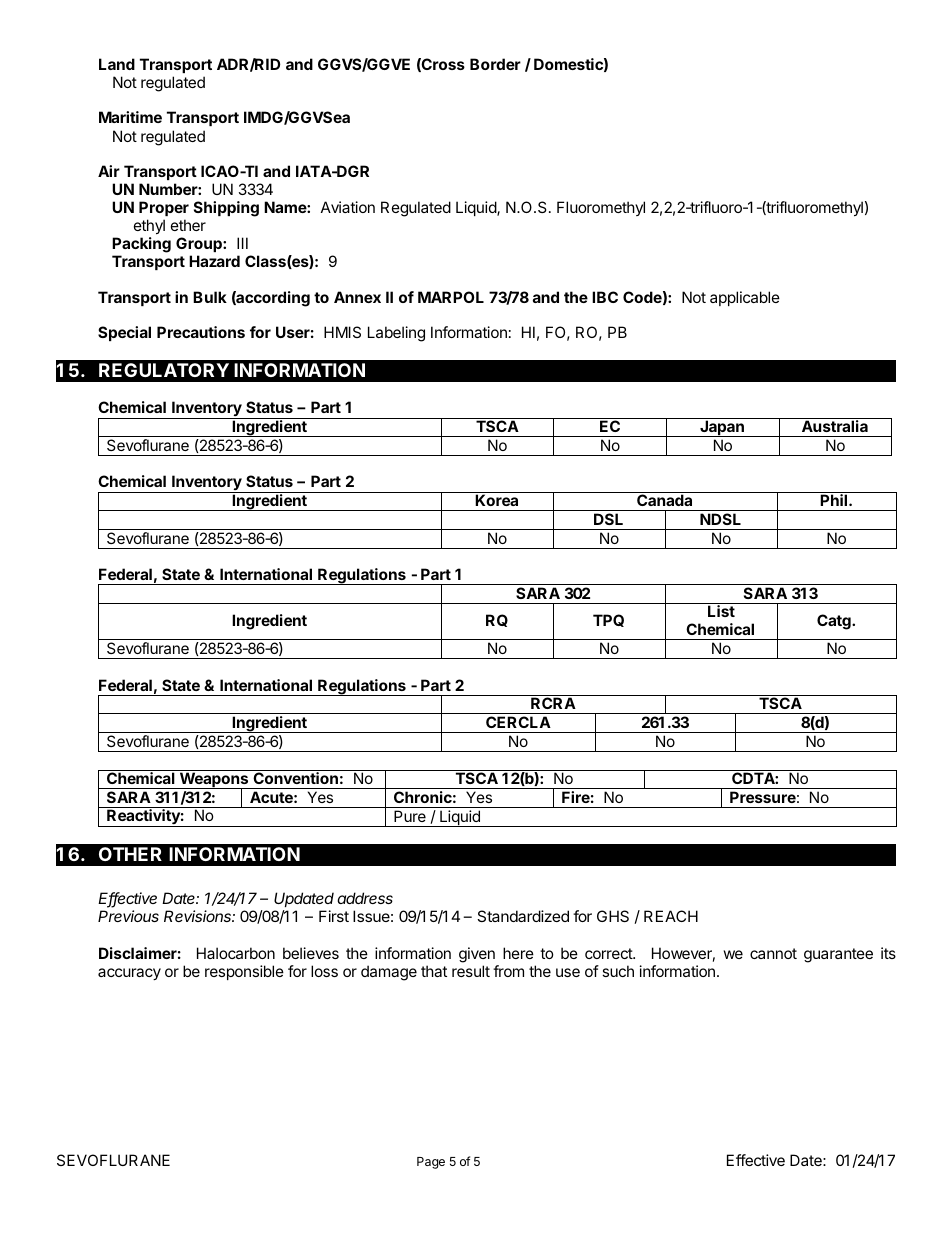 This screenshot has height=1233, width=952. I want to click on REACH, so click(671, 916).
